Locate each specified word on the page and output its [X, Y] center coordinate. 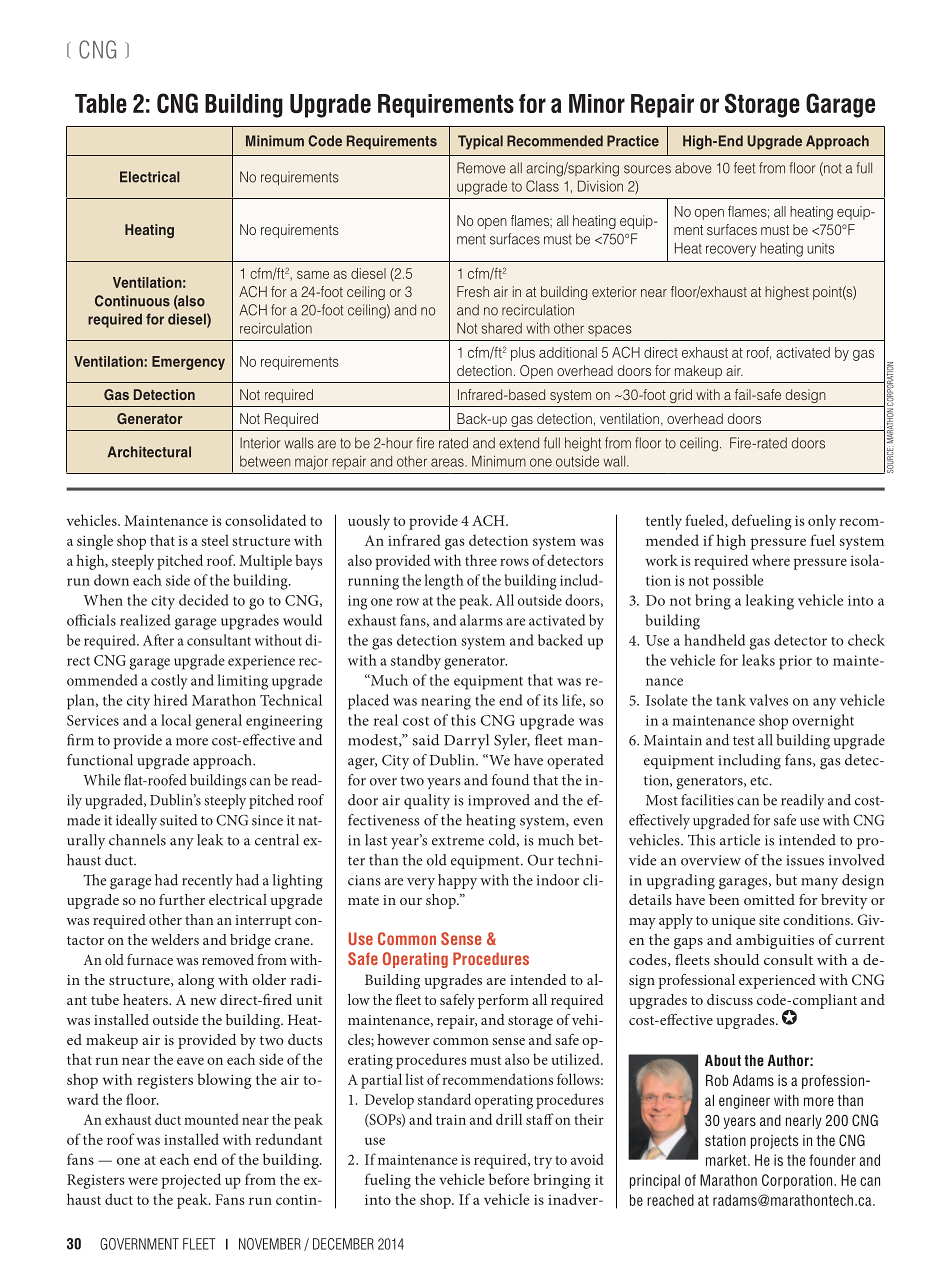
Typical [480, 142]
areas [448, 462]
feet [744, 168]
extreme [458, 841]
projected [191, 1181]
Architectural [149, 452]
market [727, 1160]
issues [805, 860]
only [822, 522]
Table [101, 103]
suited [178, 820]
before [509, 1179]
